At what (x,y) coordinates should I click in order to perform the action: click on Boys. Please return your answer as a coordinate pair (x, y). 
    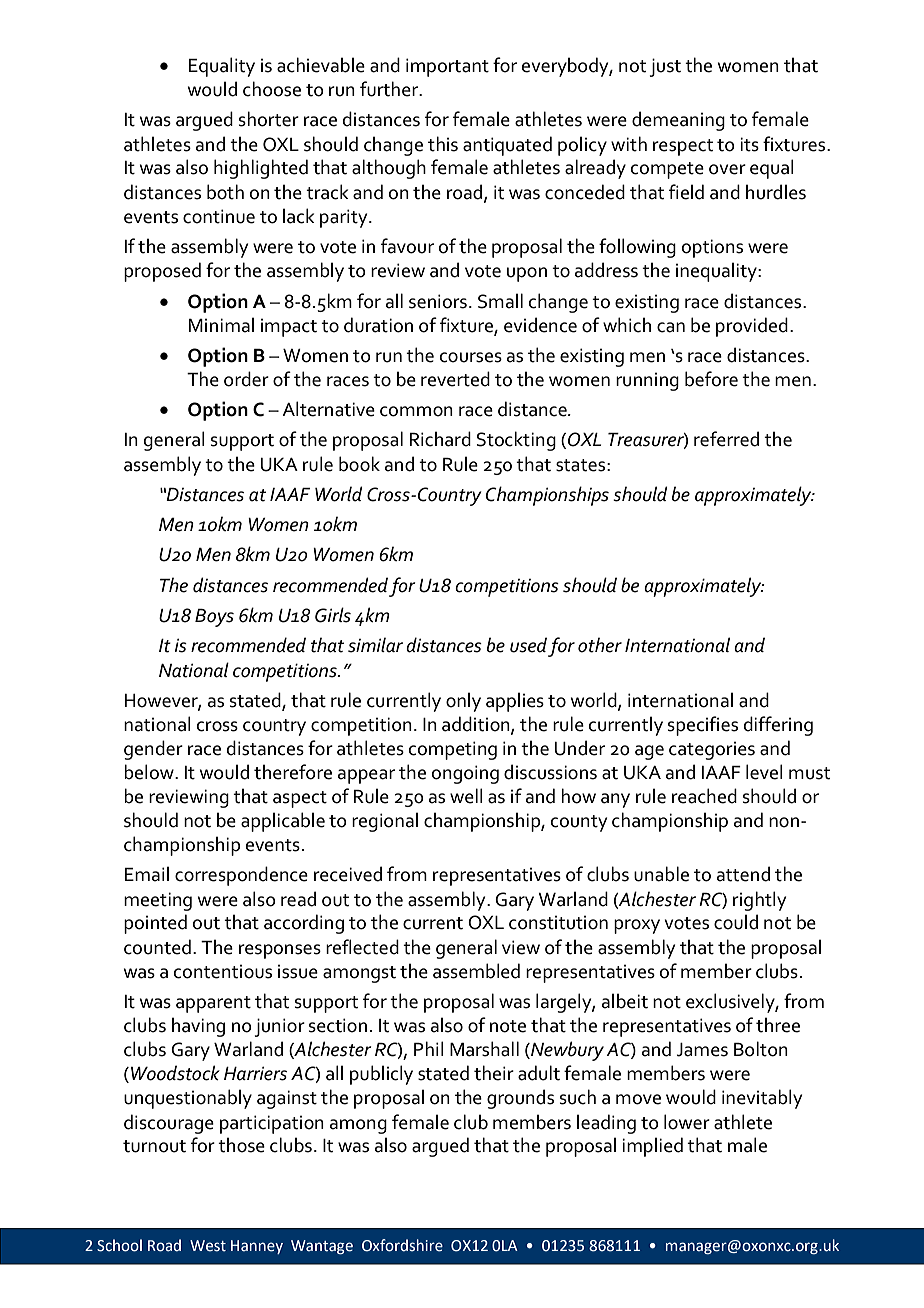
    Looking at the image, I should click on (214, 618).
